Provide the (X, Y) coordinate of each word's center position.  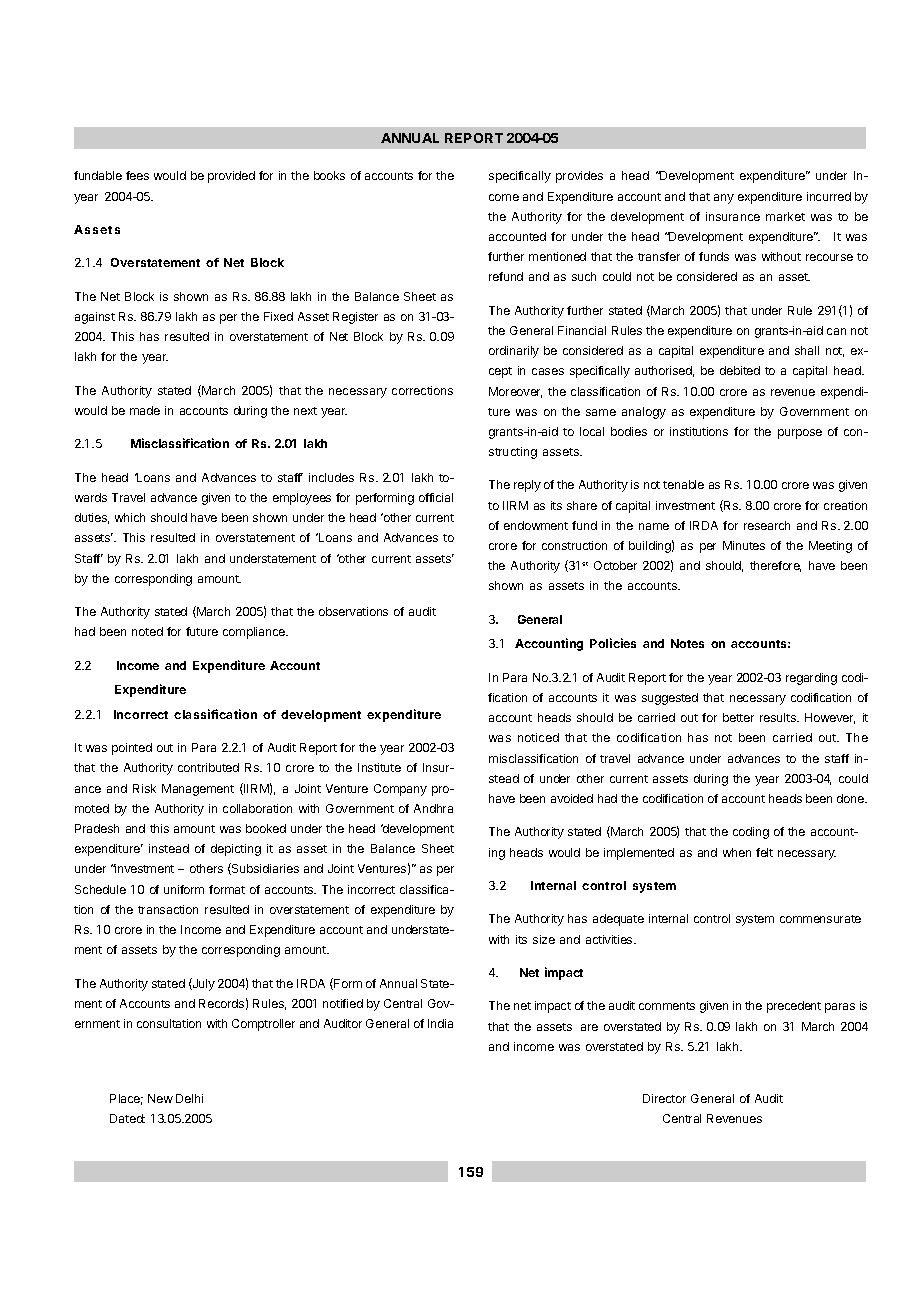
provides (579, 177)
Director (664, 1098)
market (785, 216)
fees (137, 175)
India (440, 1023)
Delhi (189, 1098)
